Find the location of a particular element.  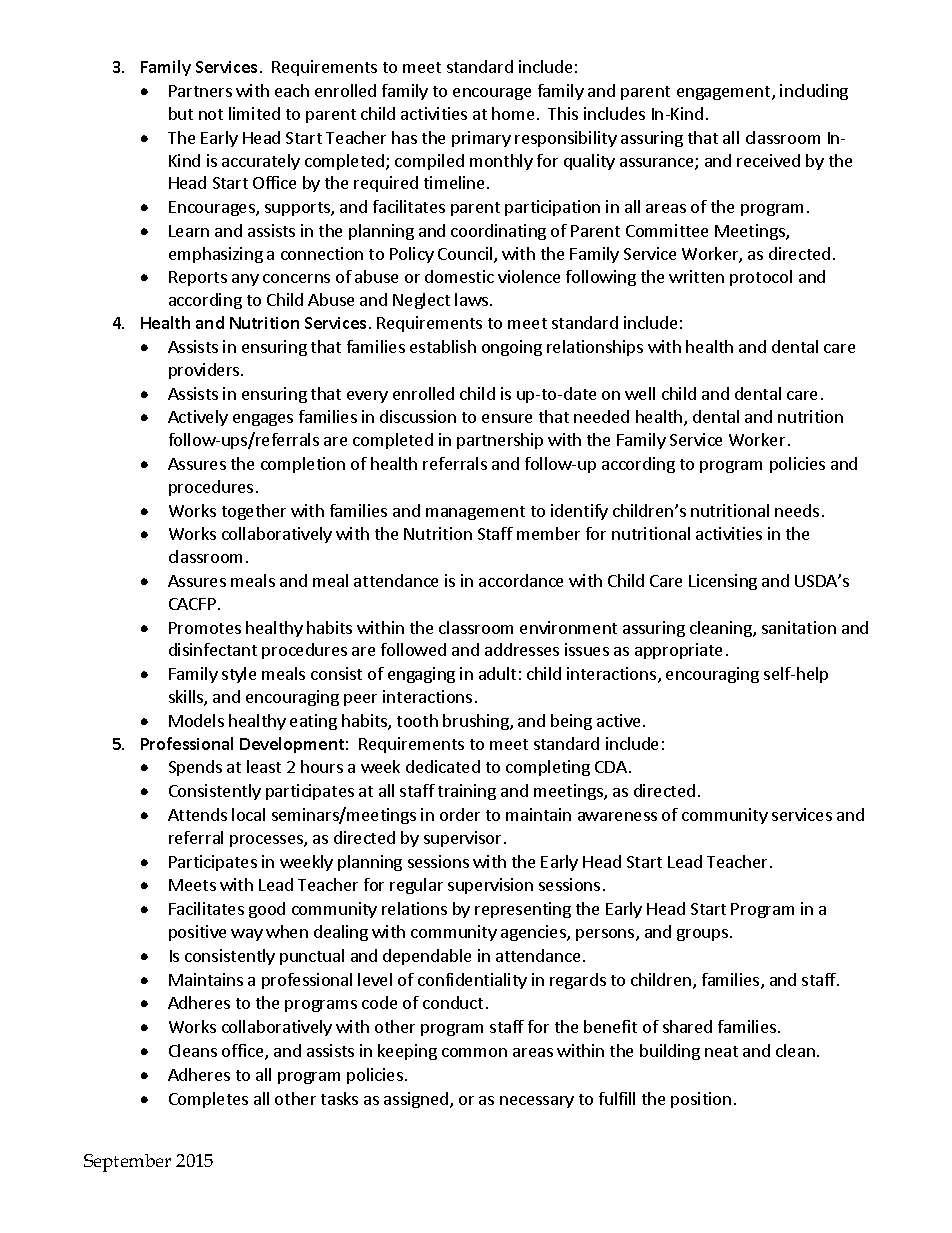

not is located at coordinates (211, 114).
